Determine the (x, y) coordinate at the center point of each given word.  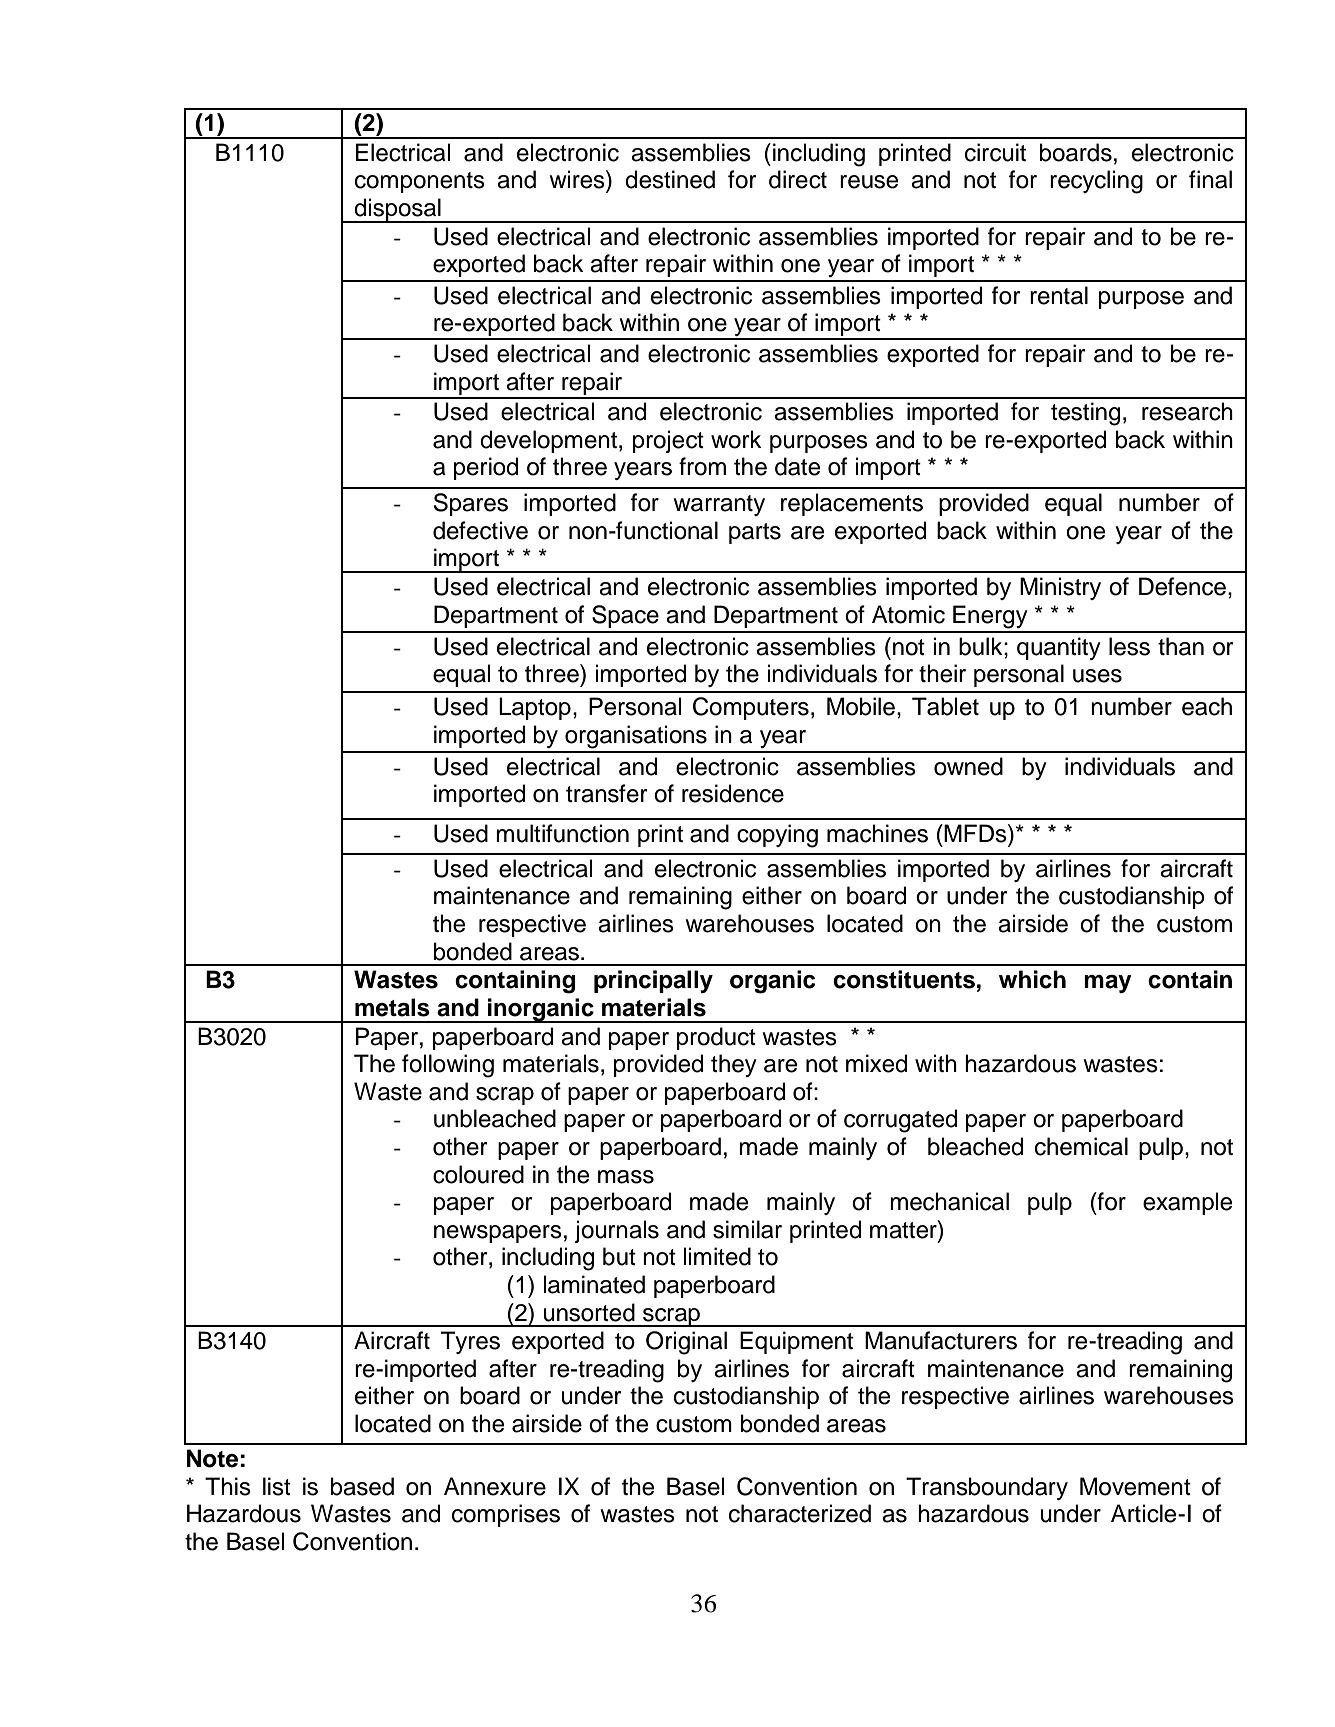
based (362, 1486)
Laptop (535, 708)
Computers (751, 708)
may (1108, 984)
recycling (1096, 182)
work (736, 439)
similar (747, 1229)
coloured (478, 1174)
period (486, 468)
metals (392, 1007)
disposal (398, 210)
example (1187, 1203)
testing (1085, 414)
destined (670, 179)
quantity (1059, 648)
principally (653, 981)
